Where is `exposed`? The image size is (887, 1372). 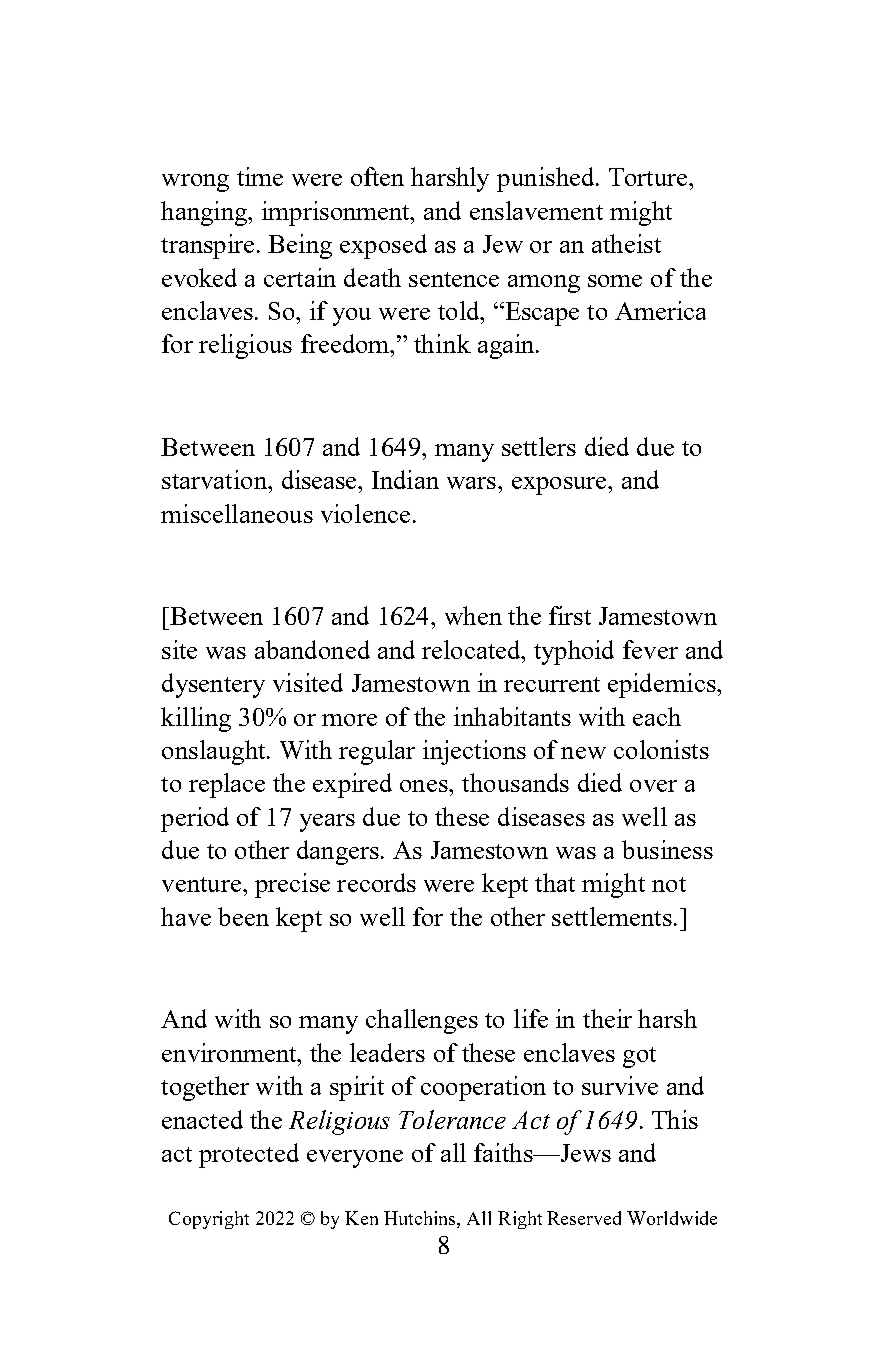
exposed is located at coordinates (383, 246).
